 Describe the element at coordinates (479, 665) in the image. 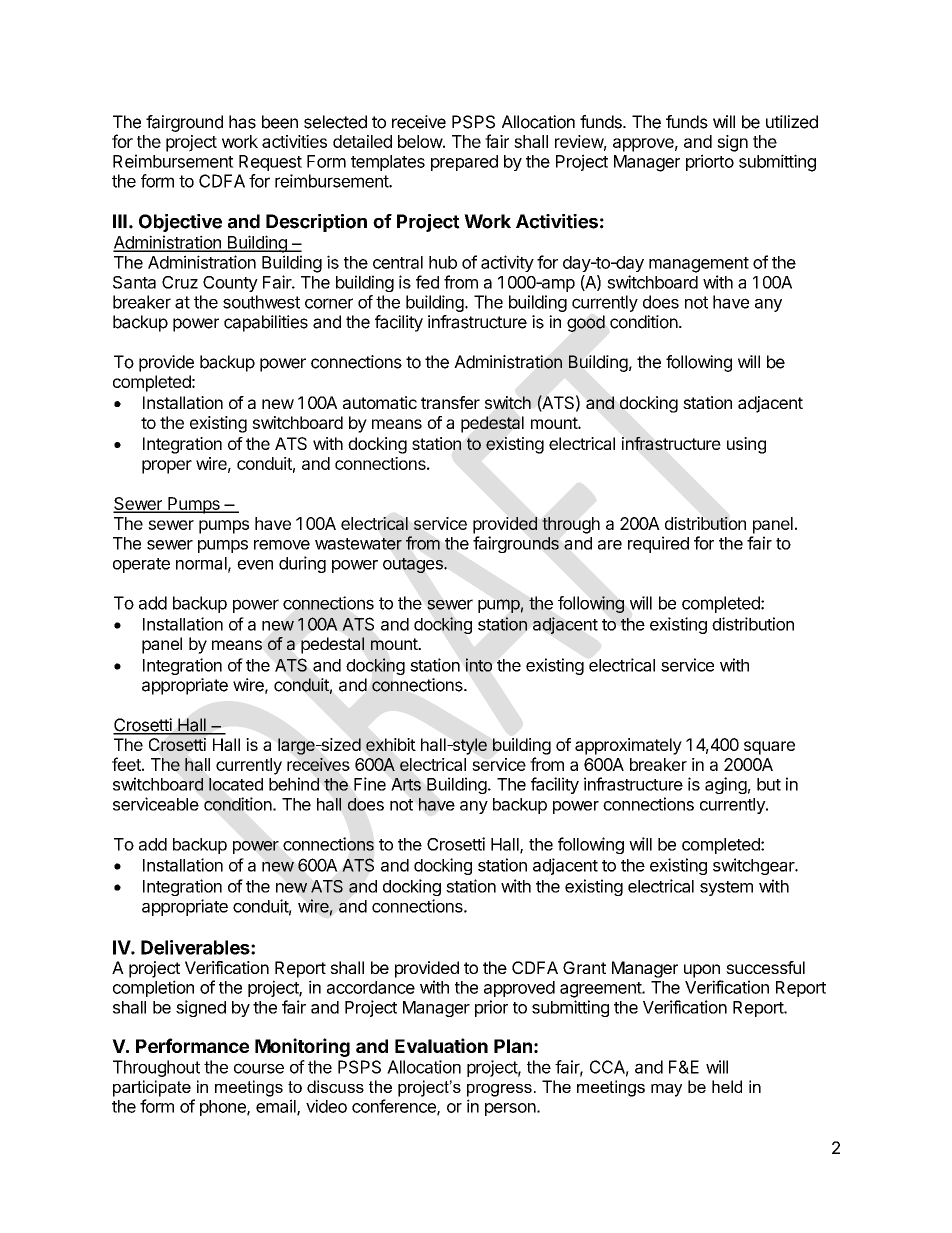

I see `into` at that location.
